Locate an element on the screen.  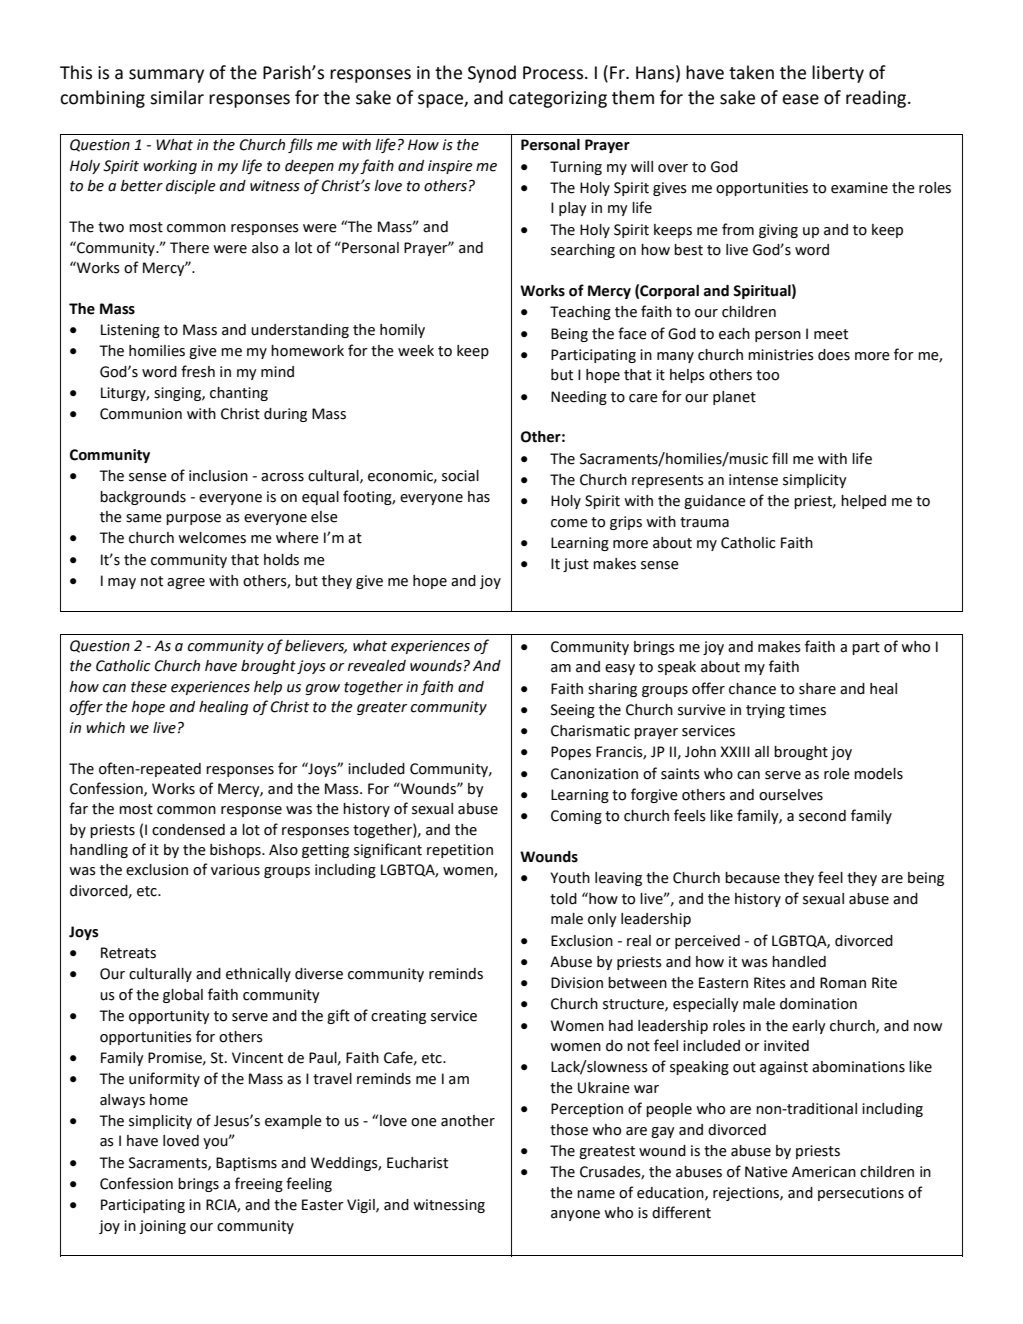
Seeing is located at coordinates (573, 711).
